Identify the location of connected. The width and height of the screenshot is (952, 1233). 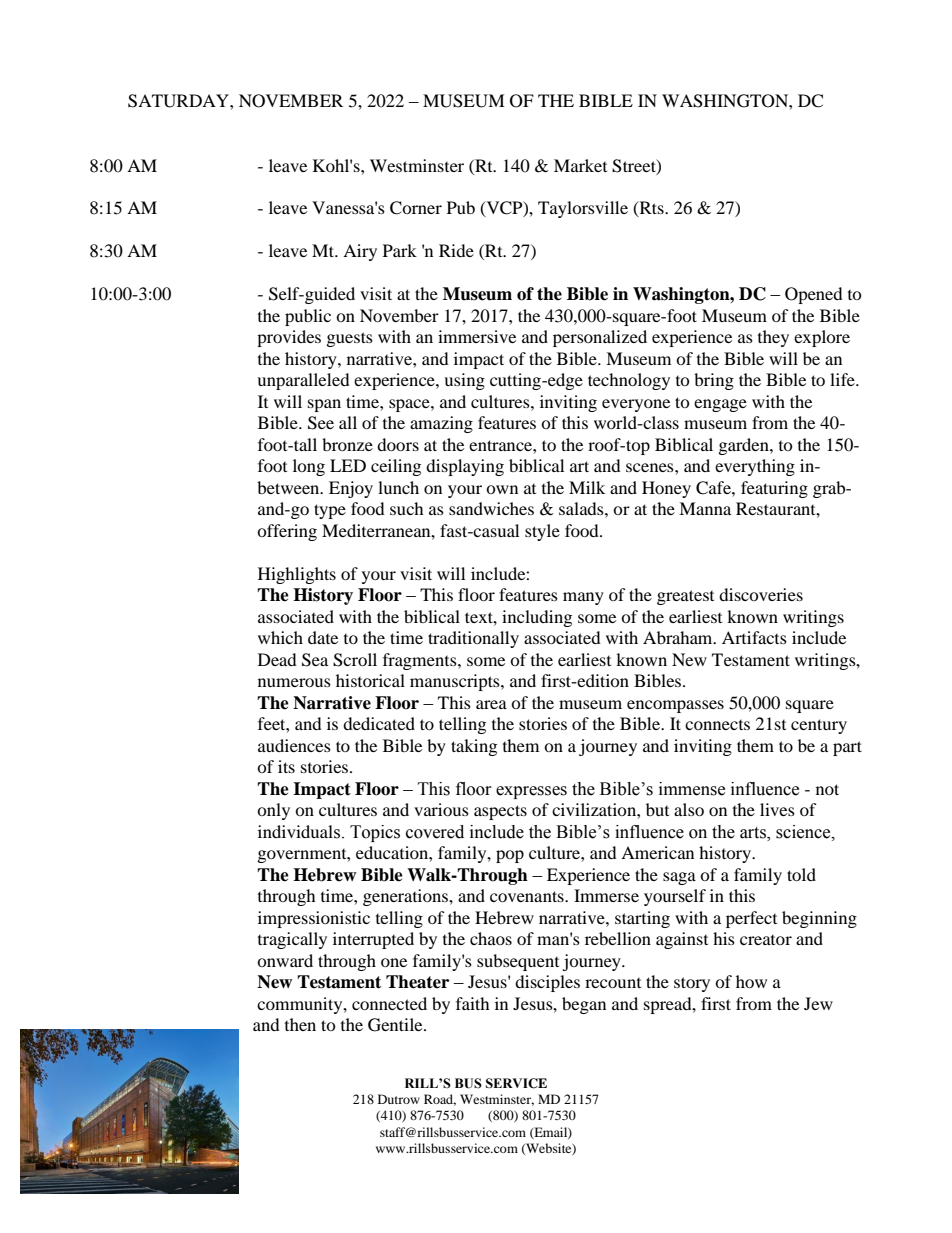
(389, 1003).
